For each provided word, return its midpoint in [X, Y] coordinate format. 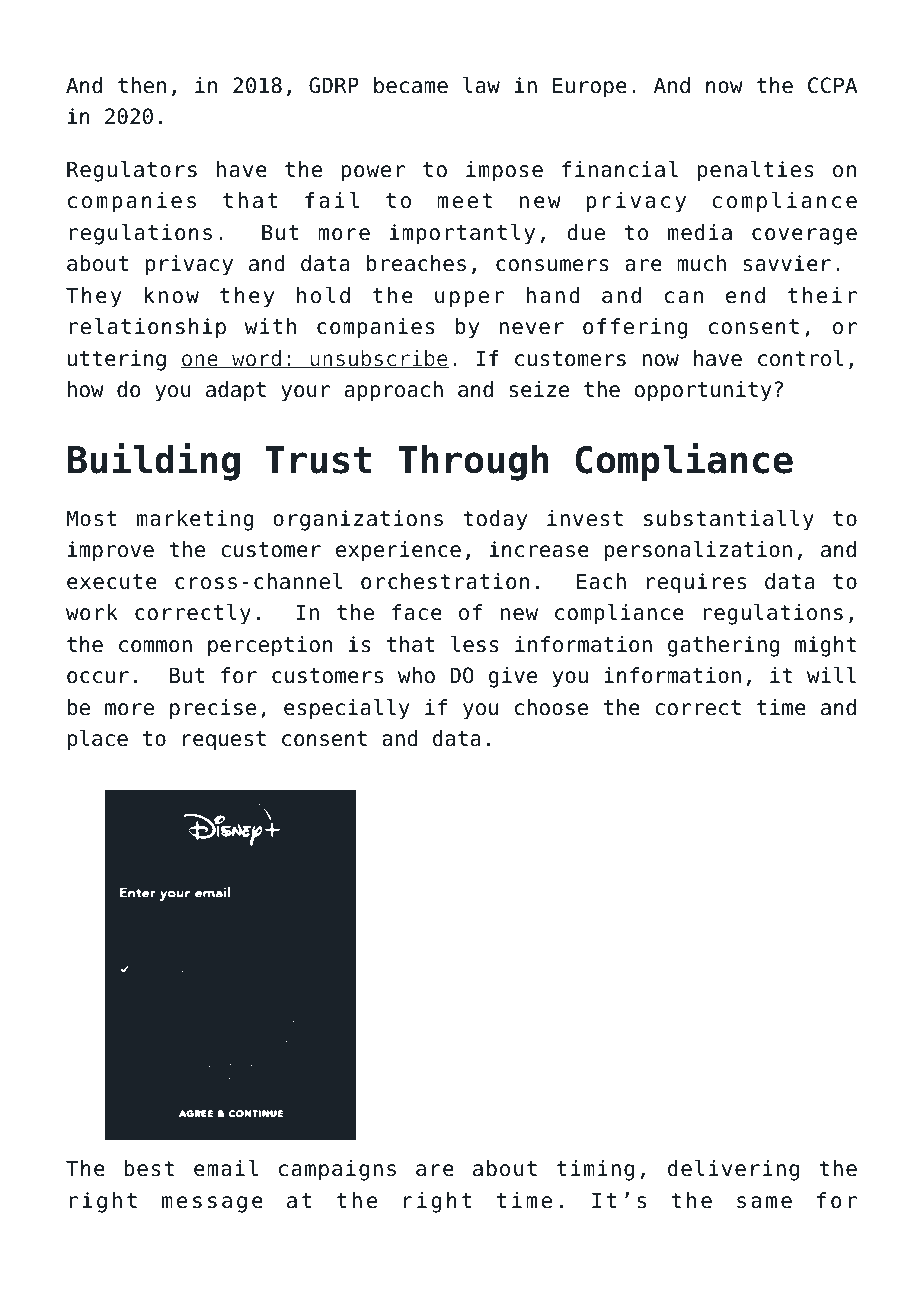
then [142, 85]
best [149, 1168]
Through [473, 463]
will [831, 675]
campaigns [337, 1170]
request [224, 741]
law [481, 85]
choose [551, 707]
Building [154, 462]
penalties [756, 171]
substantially [729, 520]
